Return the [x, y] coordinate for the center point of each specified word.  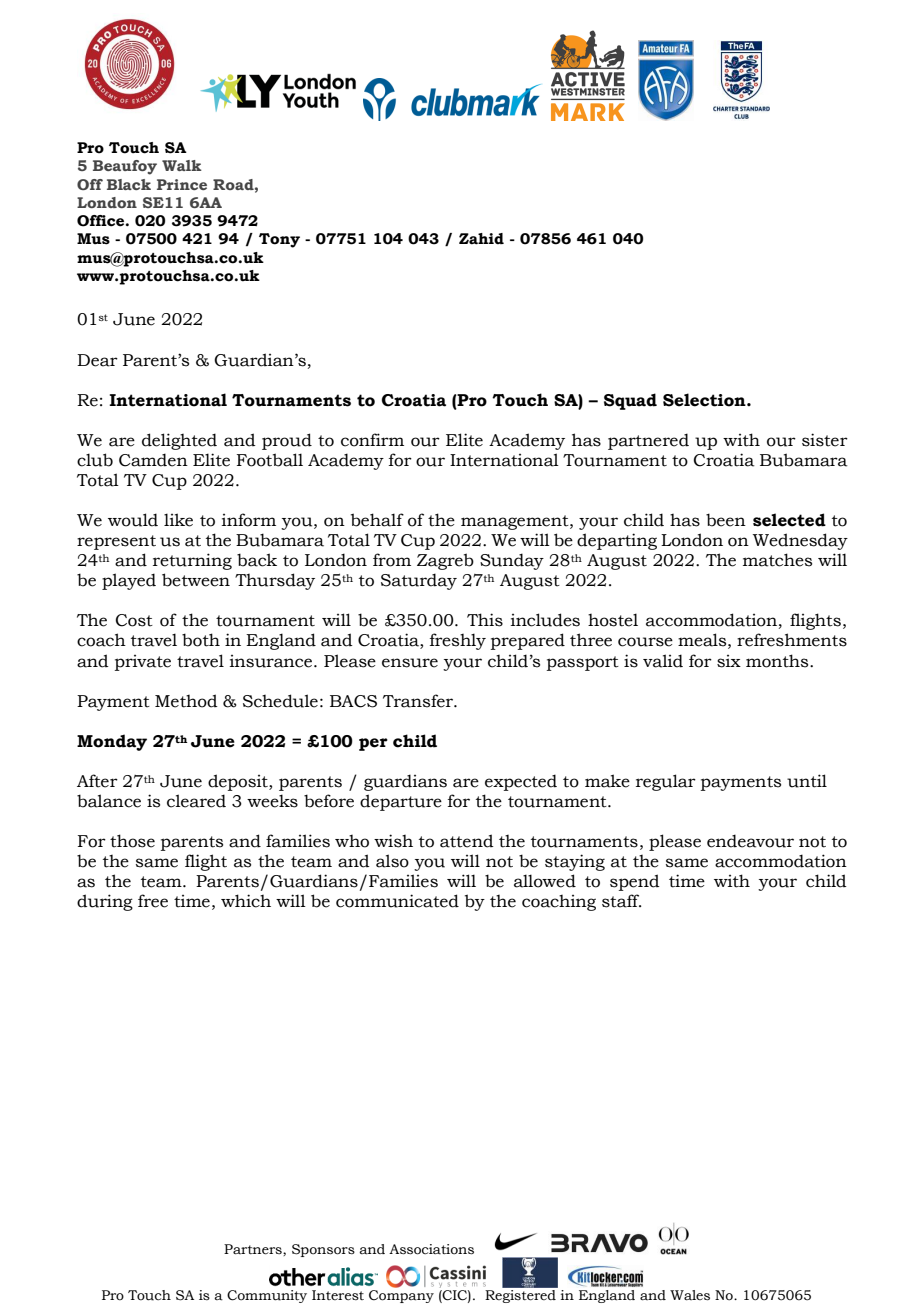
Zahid [481, 239]
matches [777, 560]
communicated [397, 901]
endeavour [750, 841]
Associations [431, 1249]
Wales [690, 1295]
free [153, 901]
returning [192, 561]
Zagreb [445, 561]
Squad [630, 401]
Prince [182, 184]
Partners [254, 1250]
